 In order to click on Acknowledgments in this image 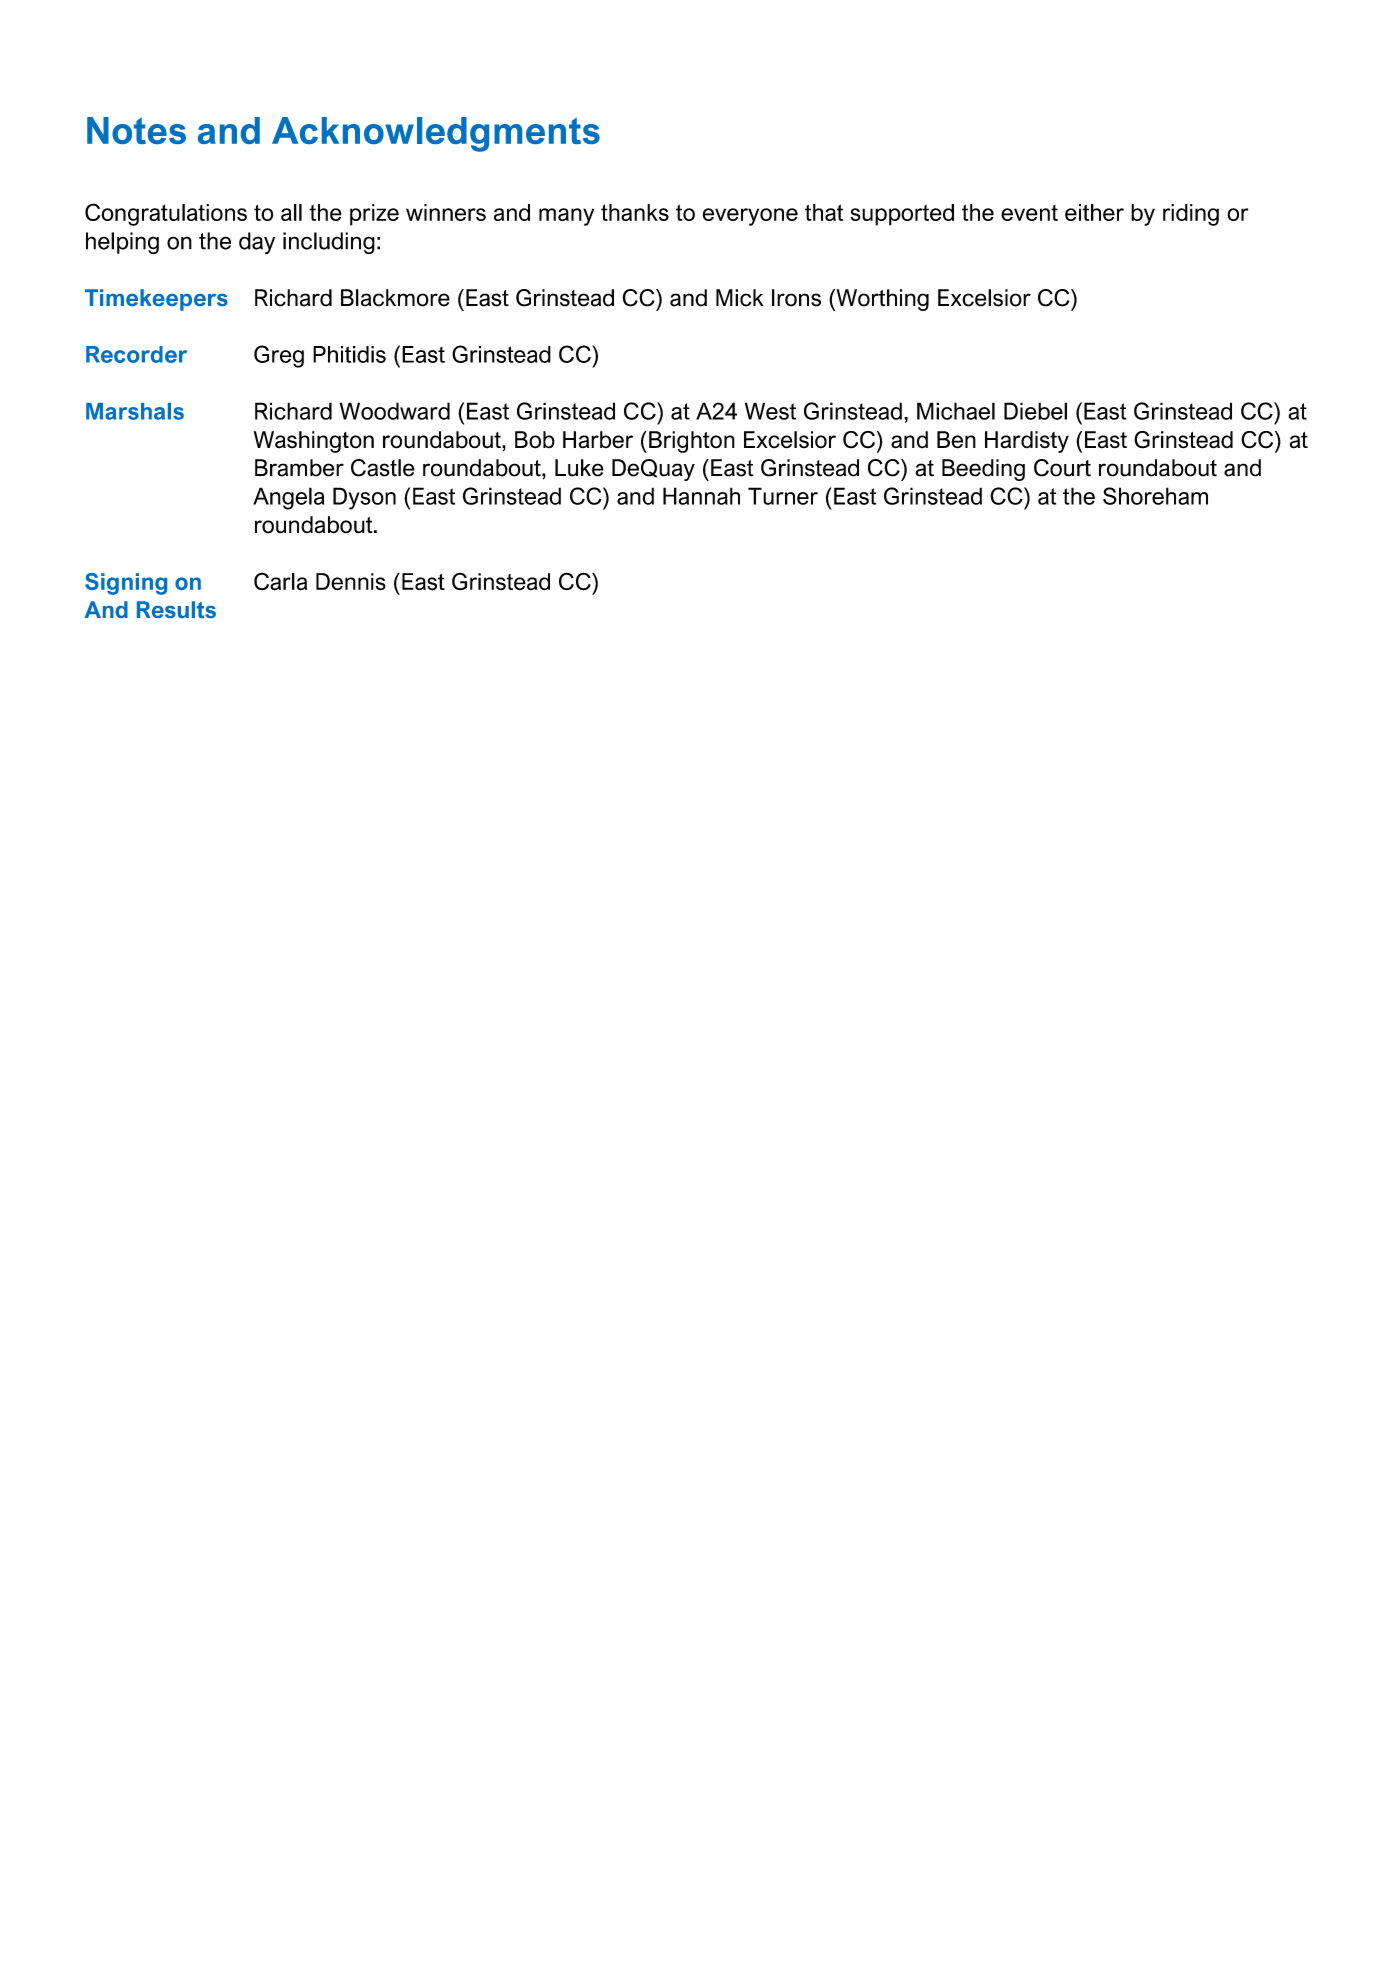, I will do `click(436, 134)`.
